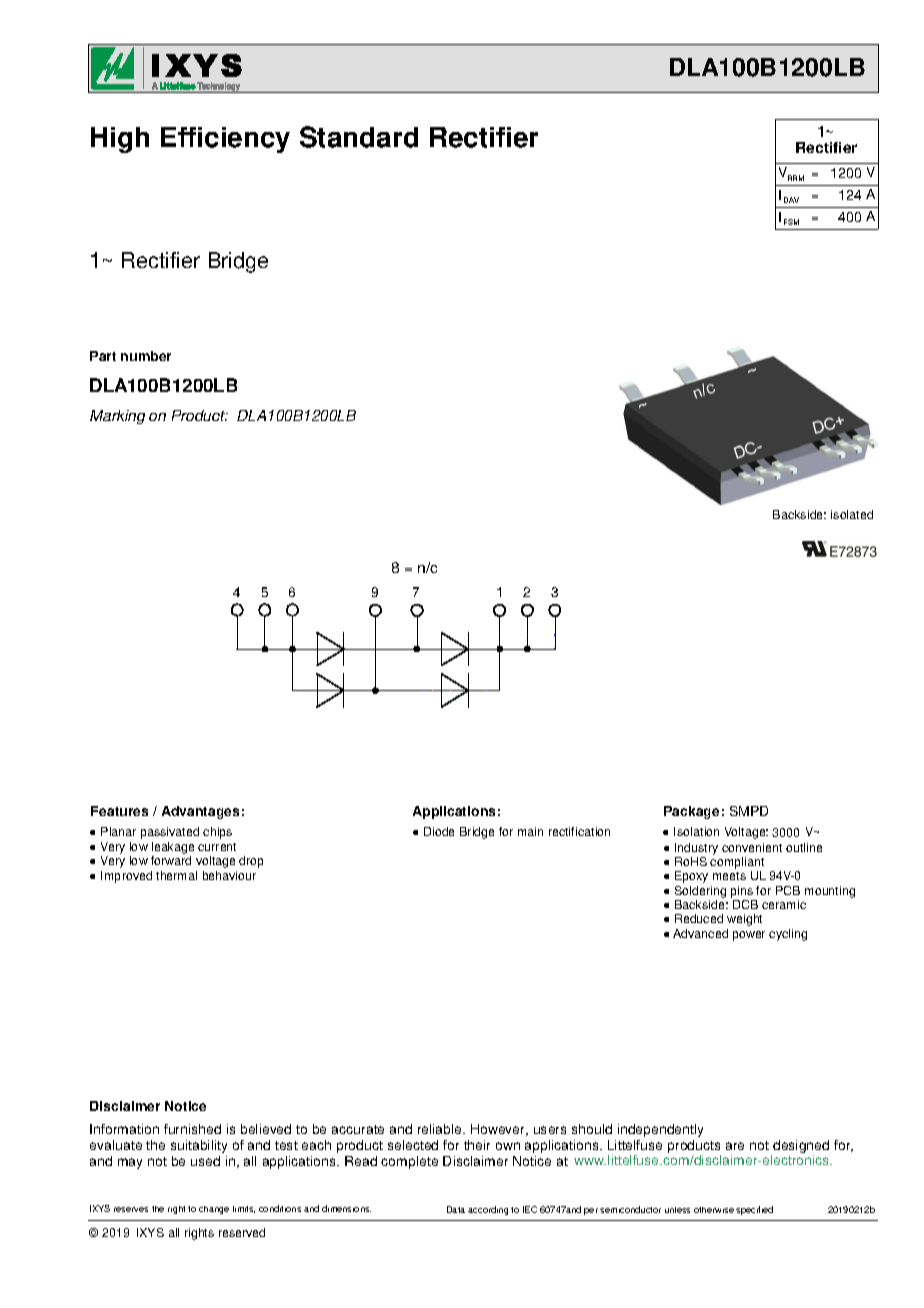  I want to click on change, so click(214, 1210).
